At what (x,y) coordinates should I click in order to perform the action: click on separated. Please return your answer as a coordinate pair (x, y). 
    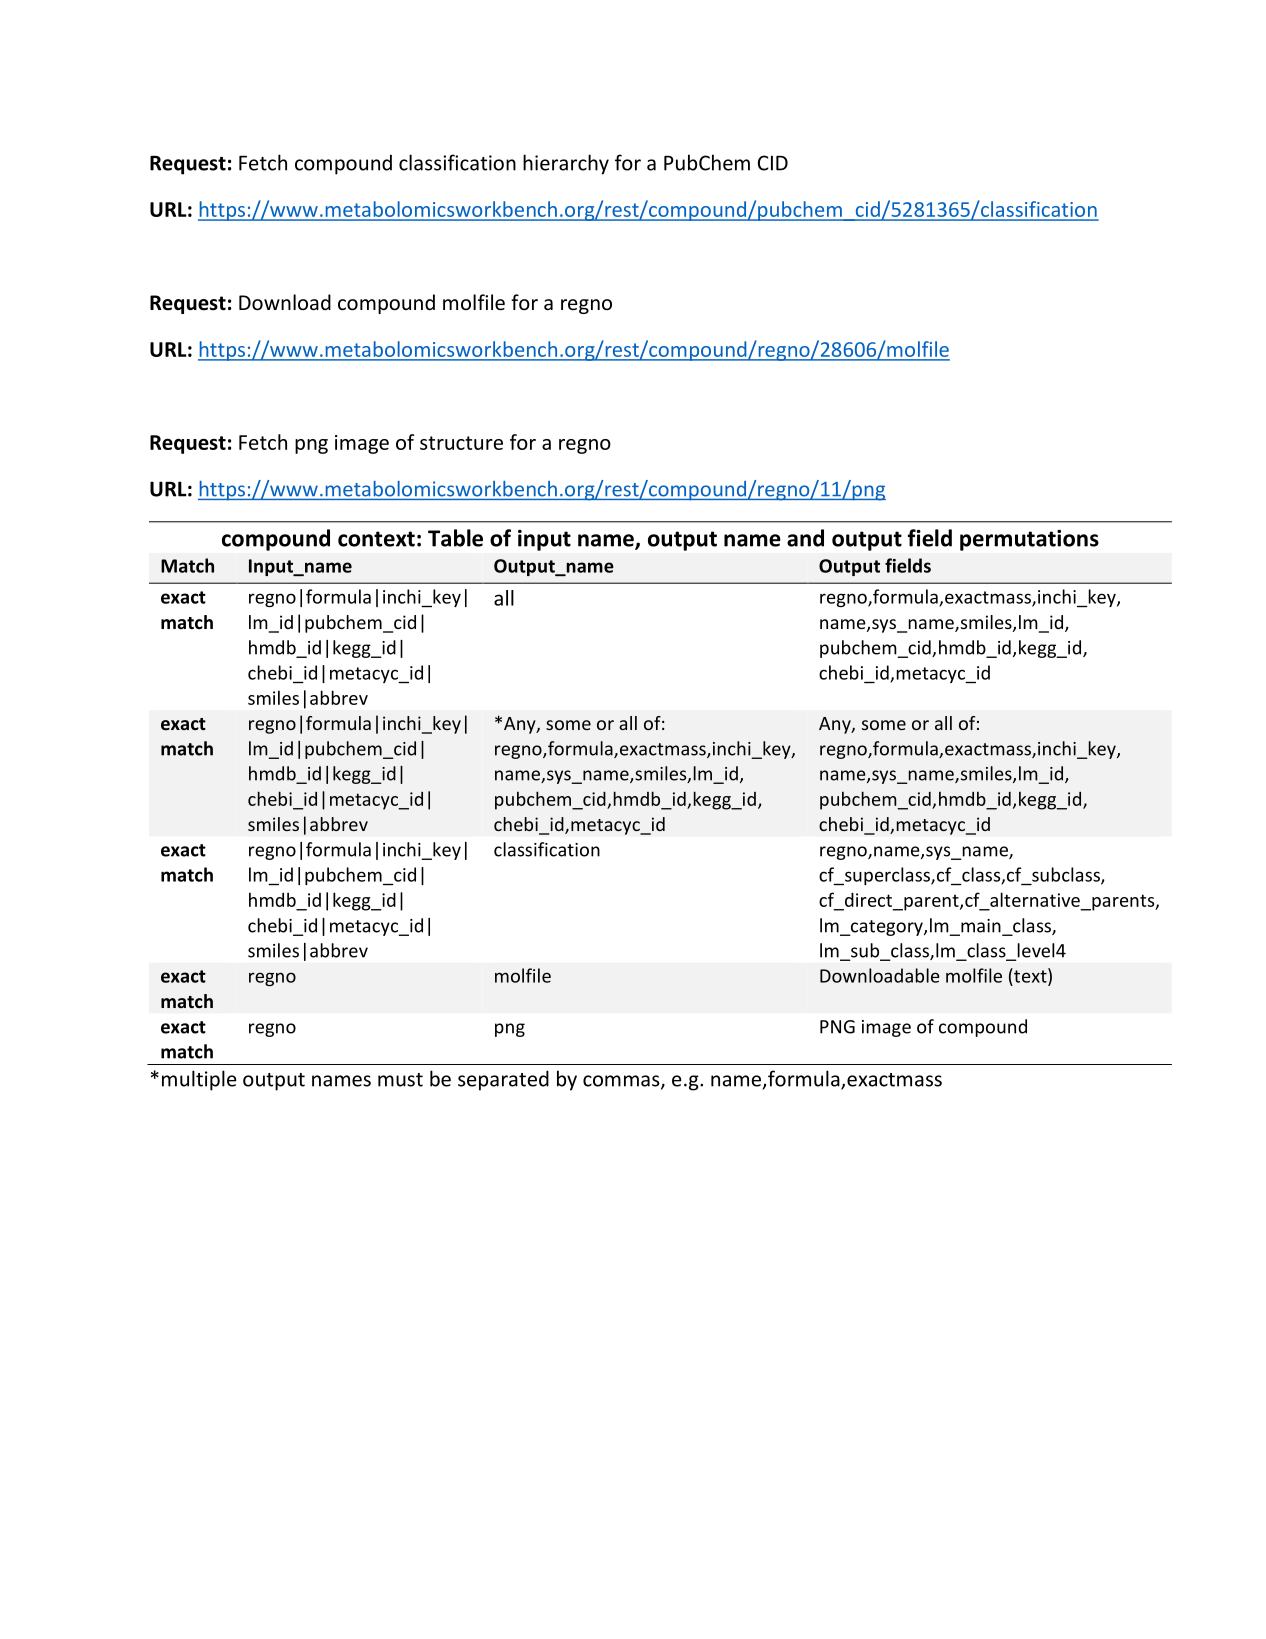
    Looking at the image, I should click on (503, 1080).
